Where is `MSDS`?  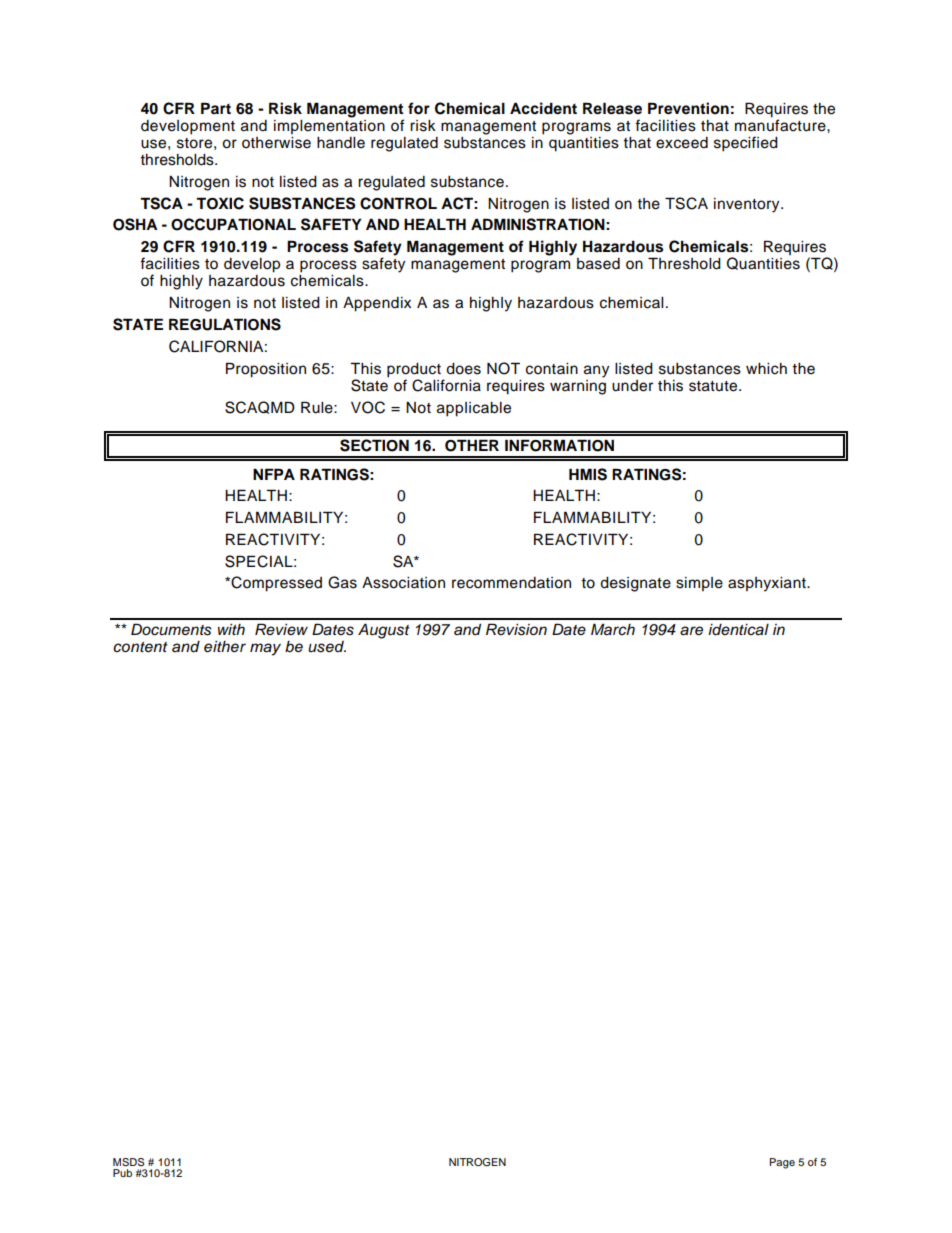
MSDS is located at coordinates (128, 1162).
